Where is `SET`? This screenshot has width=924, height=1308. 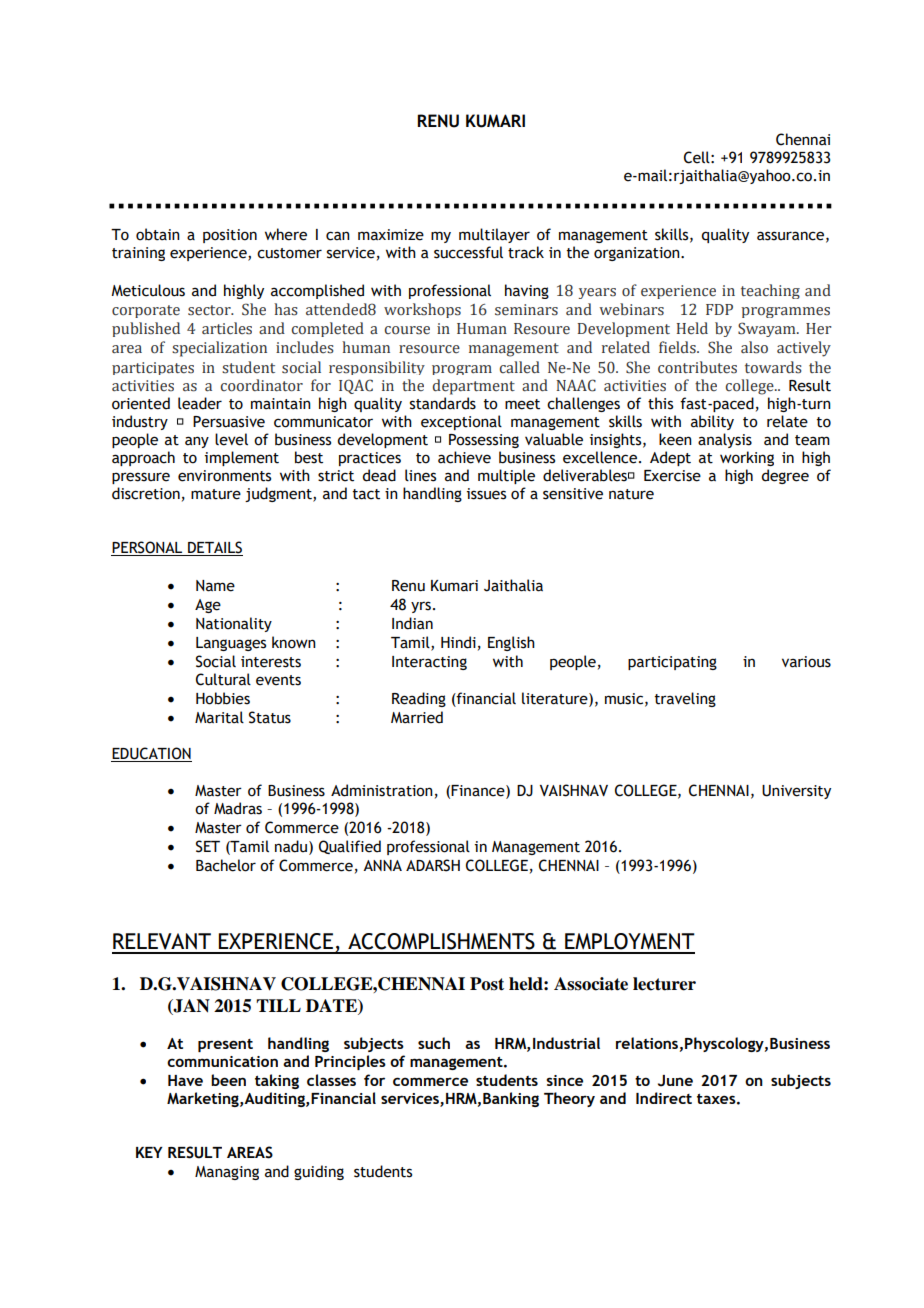 SET is located at coordinates (208, 846).
